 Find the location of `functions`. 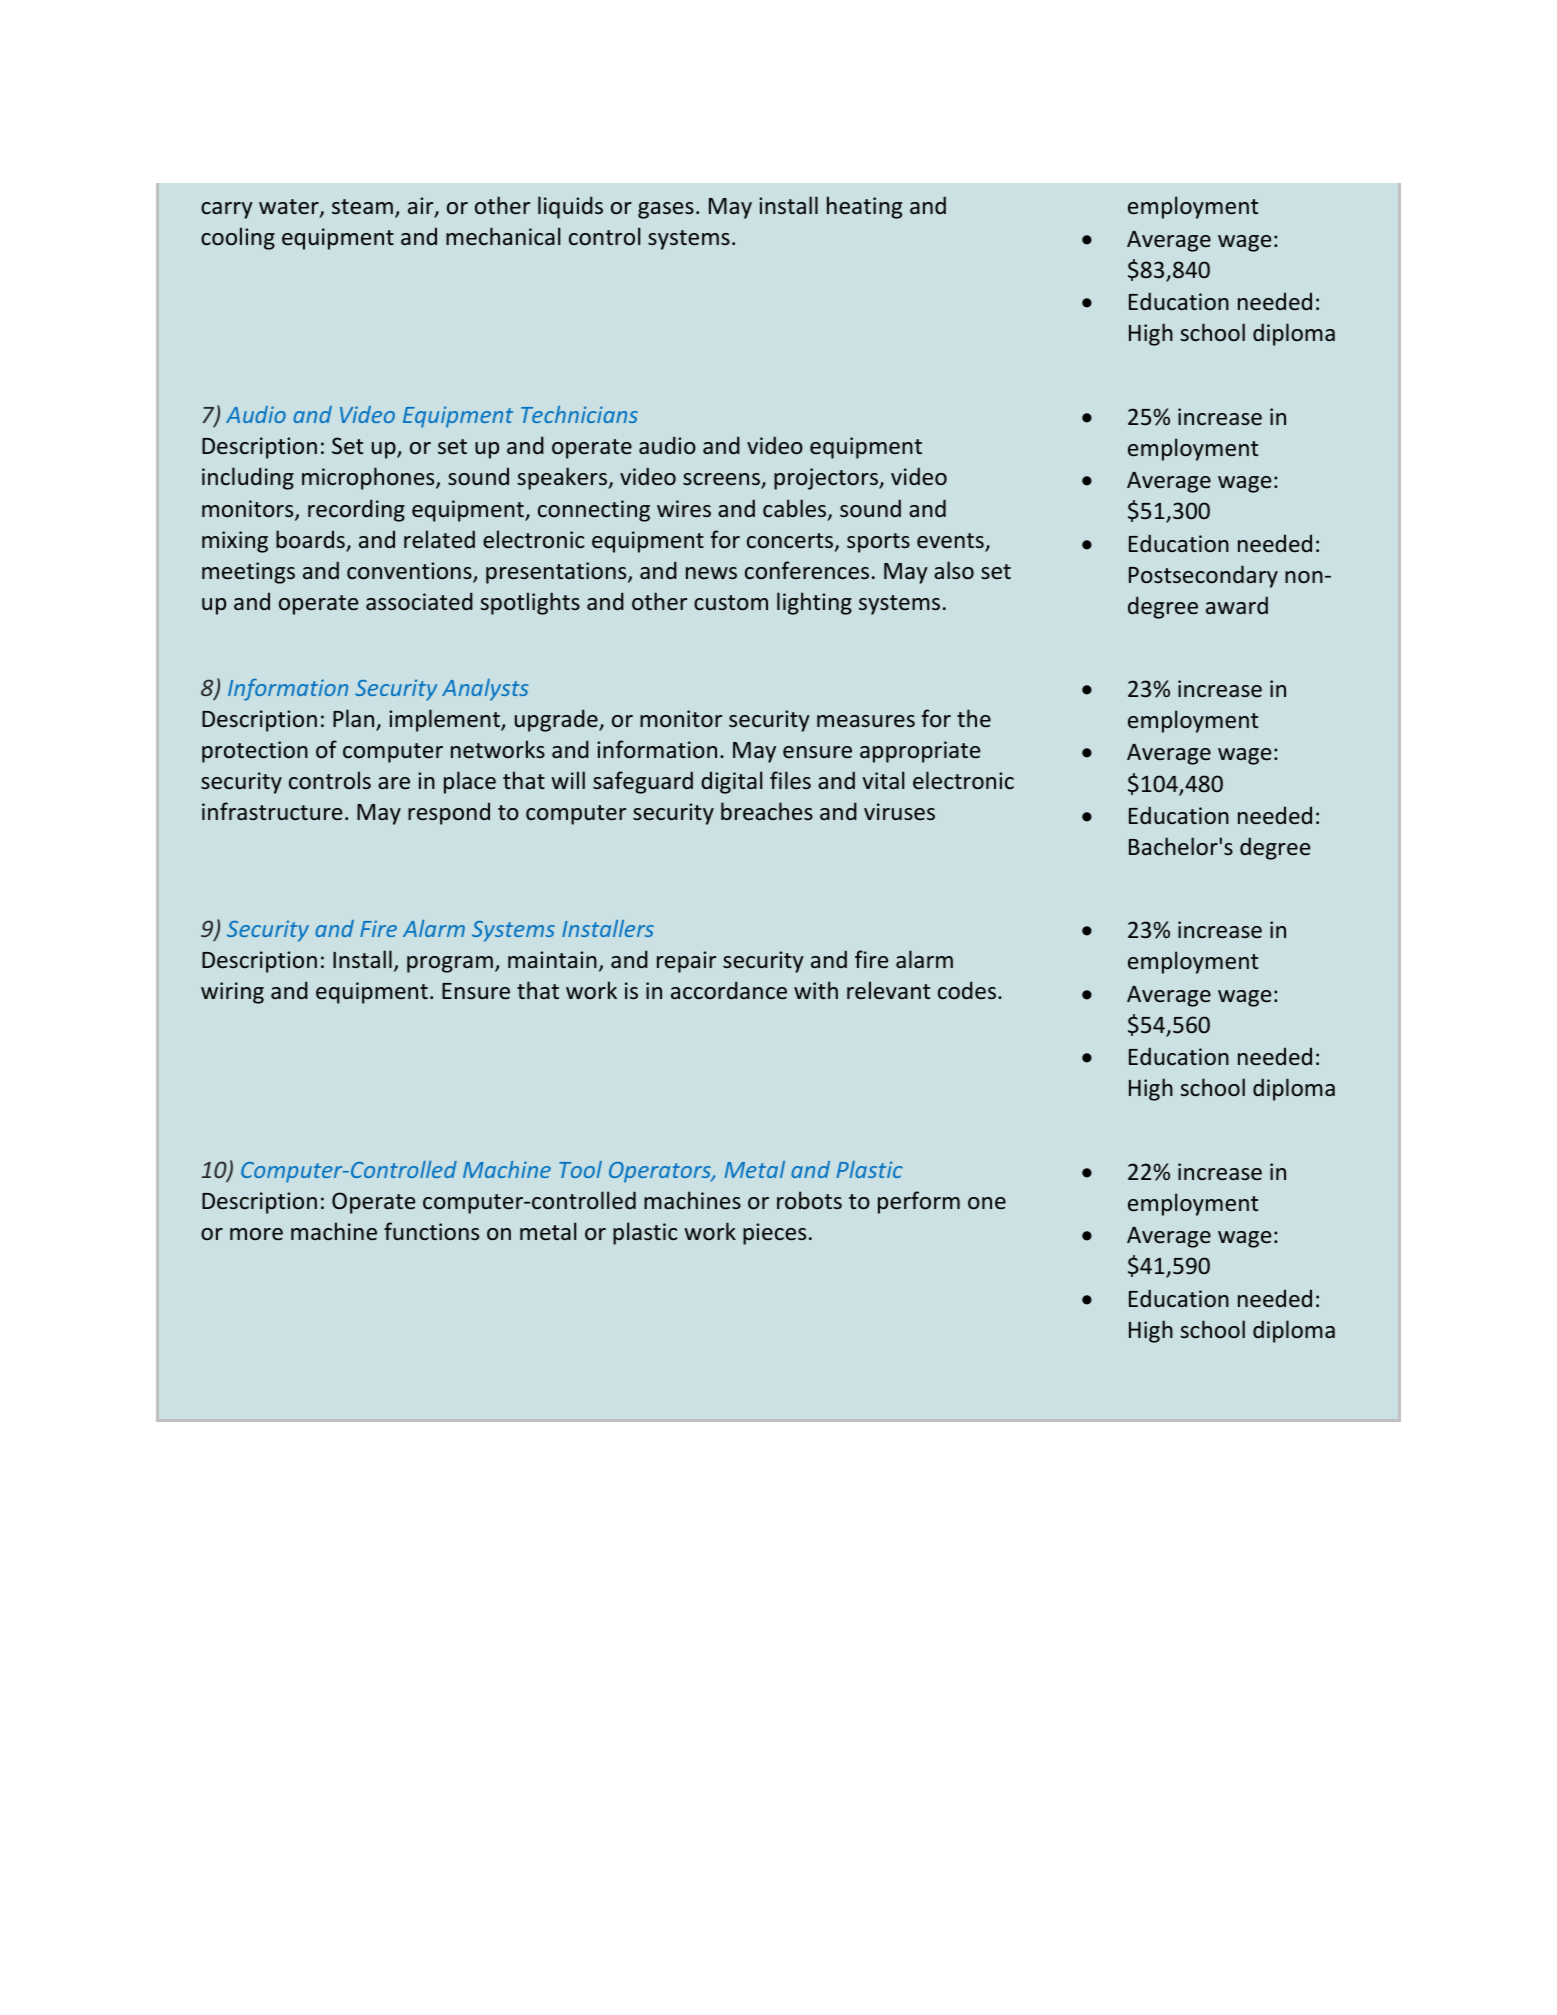

functions is located at coordinates (431, 1231).
